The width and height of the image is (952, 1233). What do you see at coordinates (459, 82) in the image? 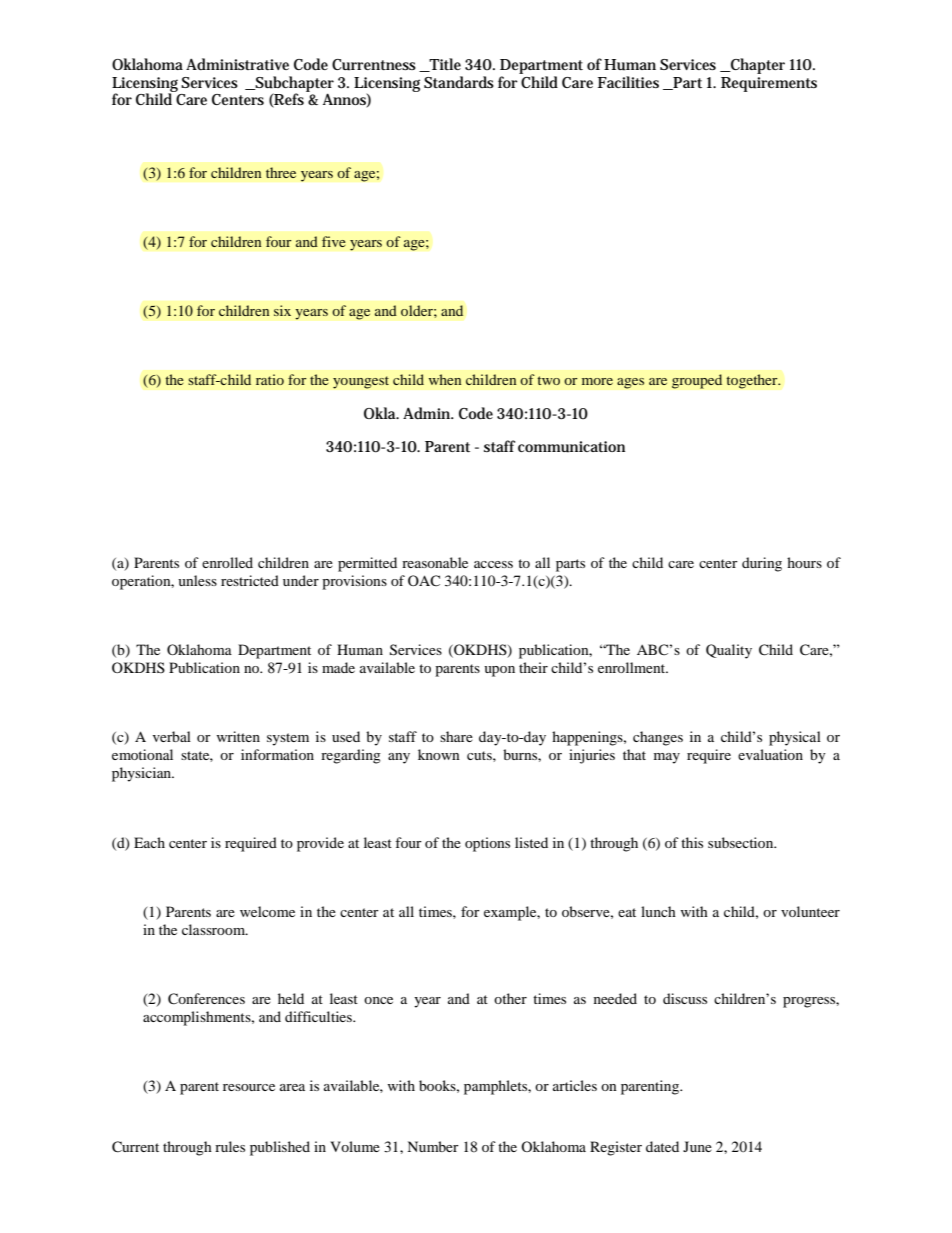
I see `Standards` at bounding box center [459, 82].
